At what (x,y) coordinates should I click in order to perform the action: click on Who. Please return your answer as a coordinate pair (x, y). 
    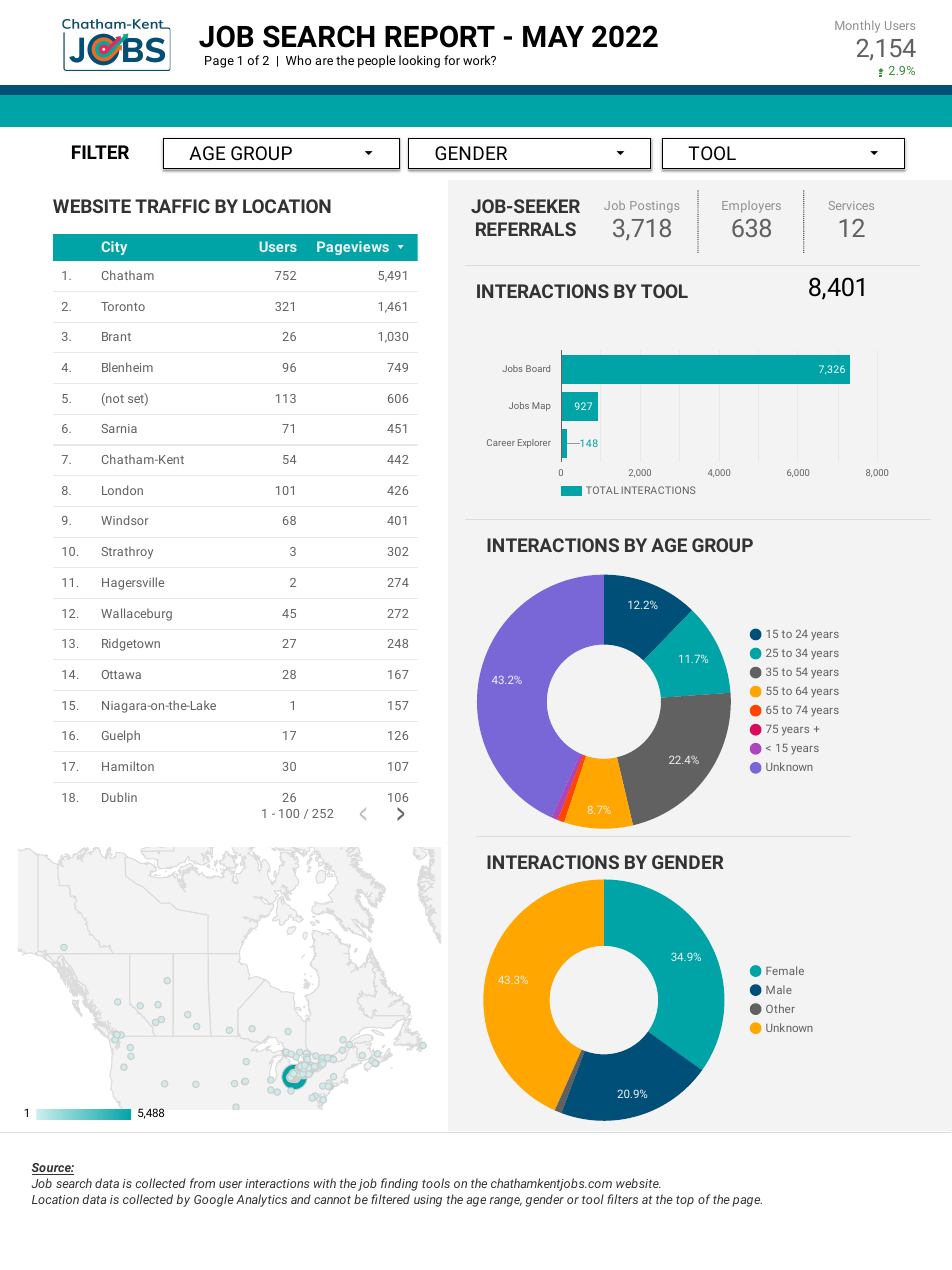
    Looking at the image, I should click on (298, 60).
